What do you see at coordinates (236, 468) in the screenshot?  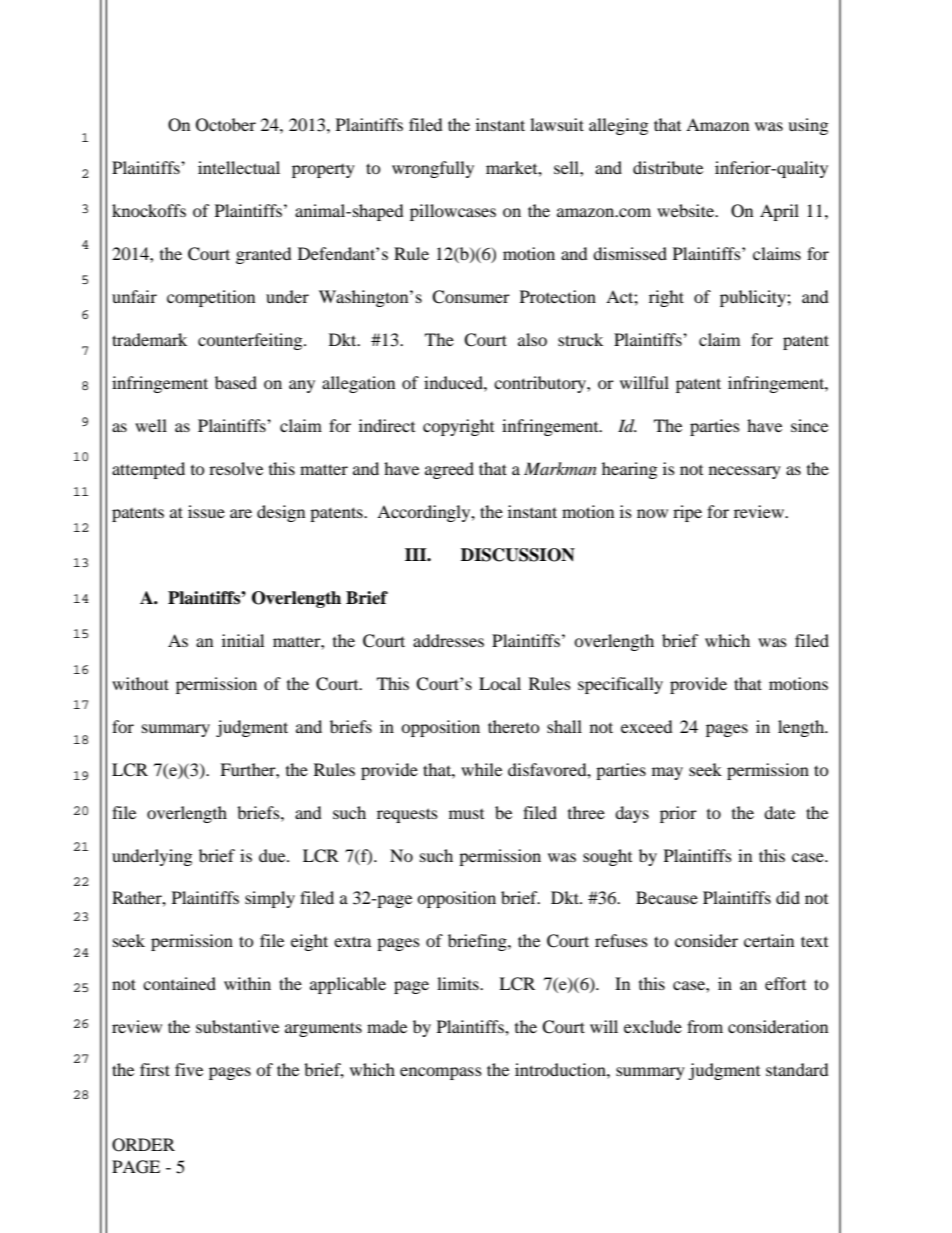 I see `resolve` at bounding box center [236, 468].
